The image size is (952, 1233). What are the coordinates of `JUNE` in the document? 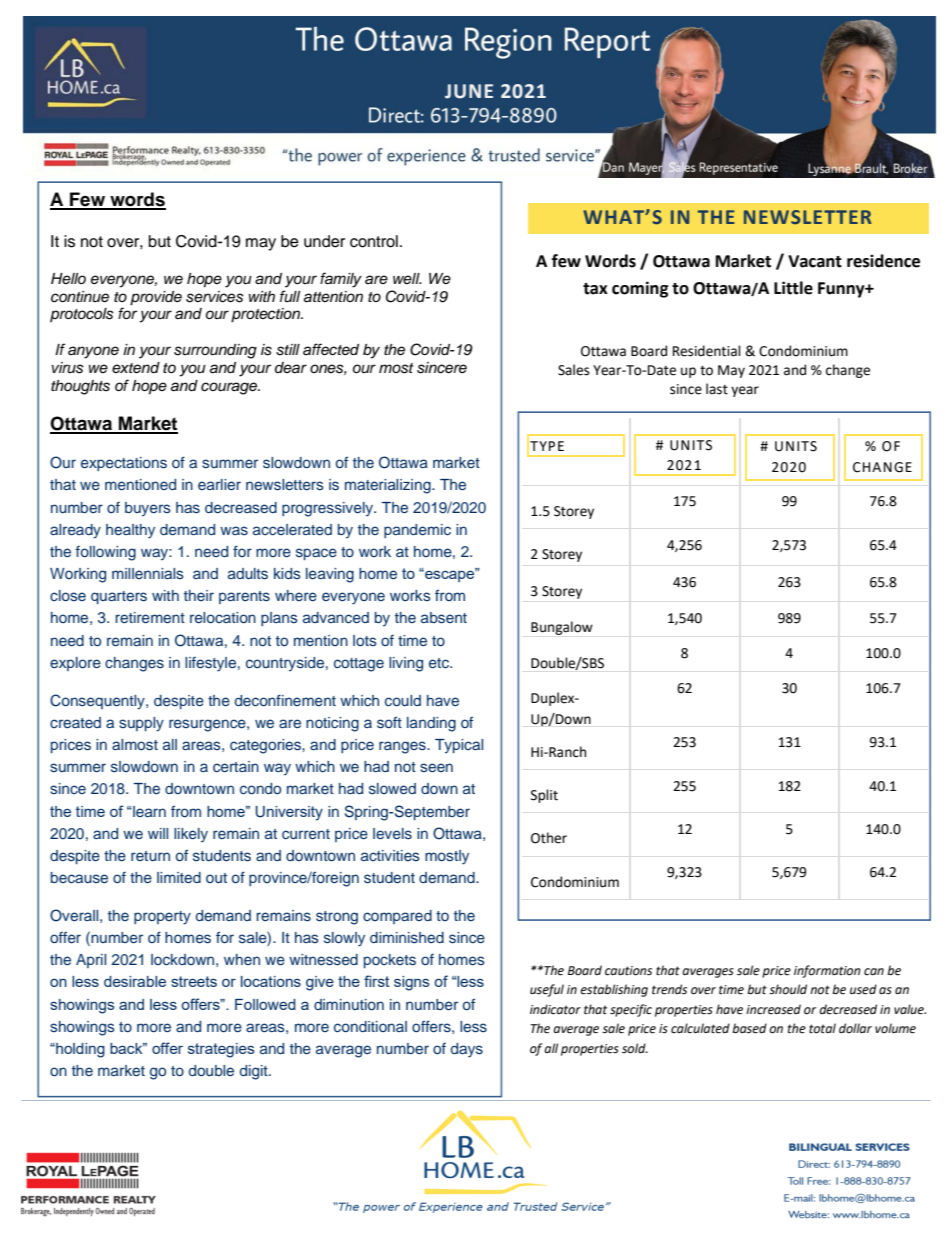 It's located at (469, 91).
